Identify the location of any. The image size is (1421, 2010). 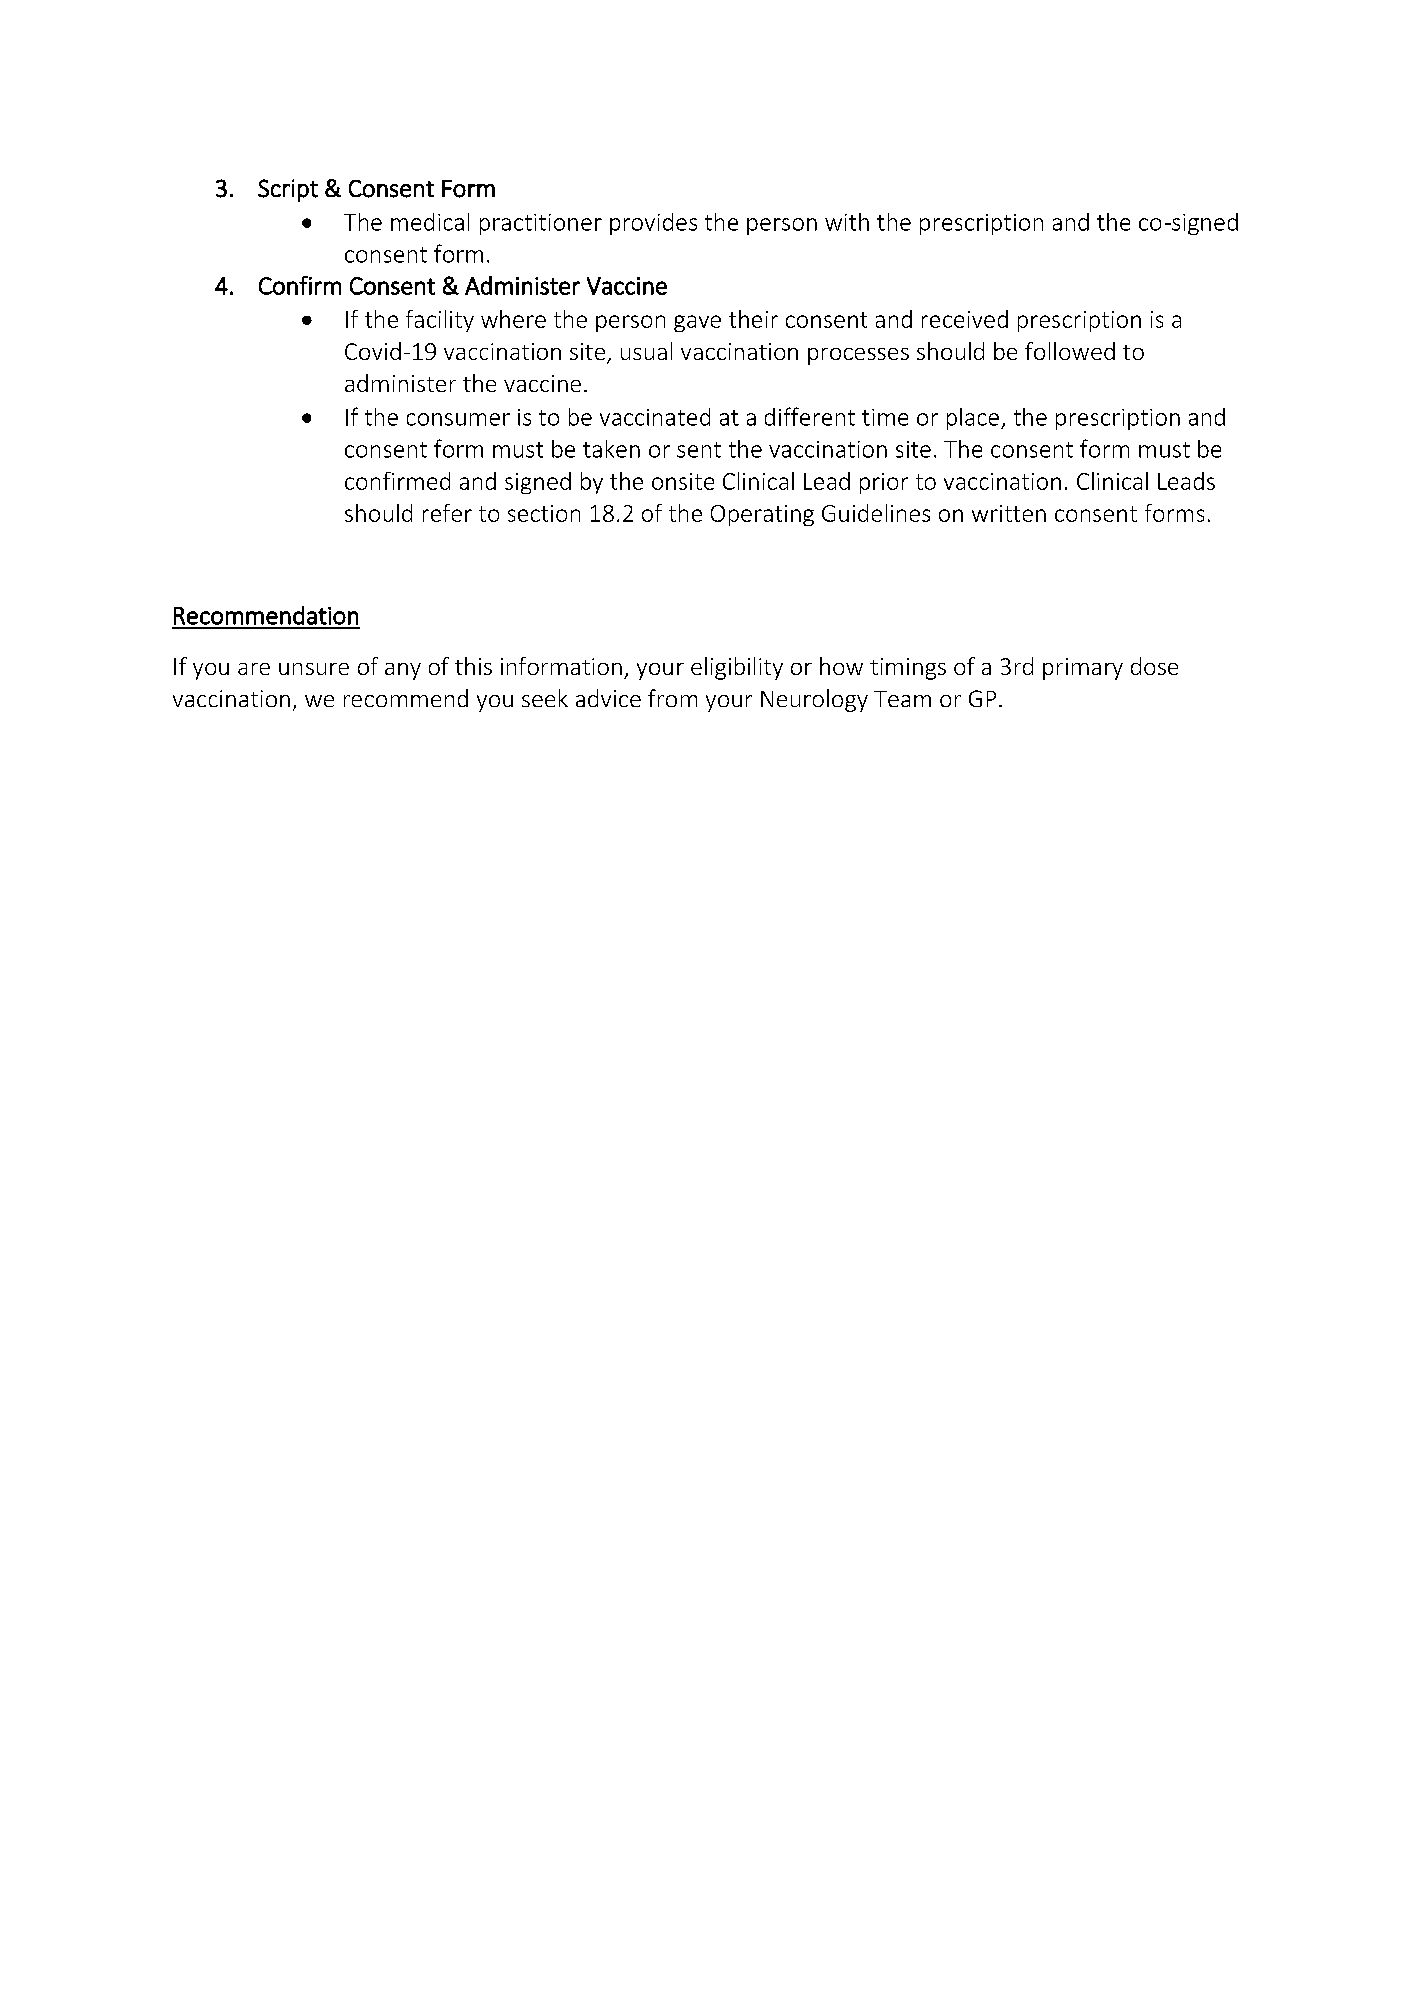
(403, 671).
